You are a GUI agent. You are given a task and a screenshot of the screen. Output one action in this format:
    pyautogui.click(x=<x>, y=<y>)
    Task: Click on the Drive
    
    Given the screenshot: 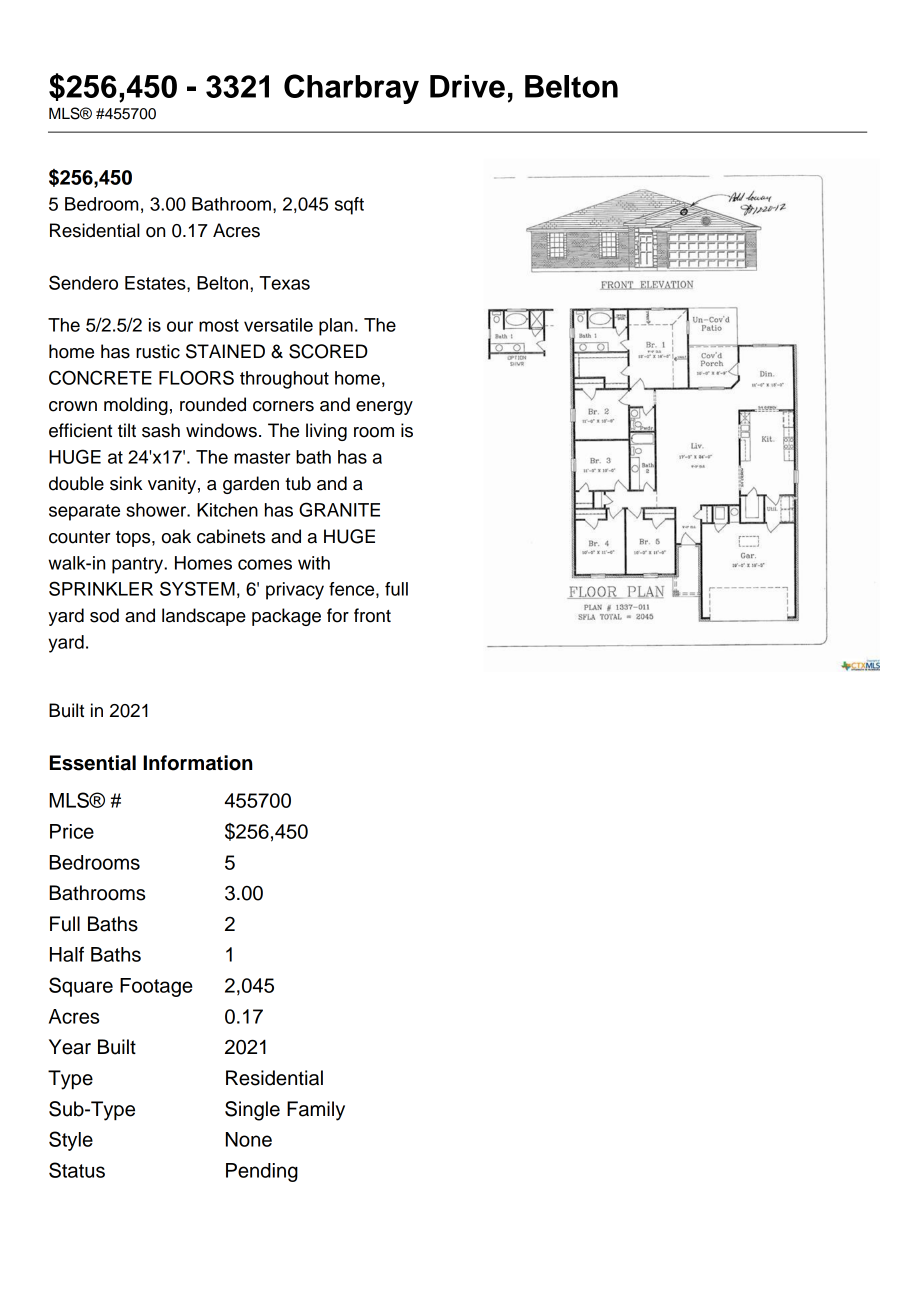 What is the action you would take?
    pyautogui.click(x=467, y=86)
